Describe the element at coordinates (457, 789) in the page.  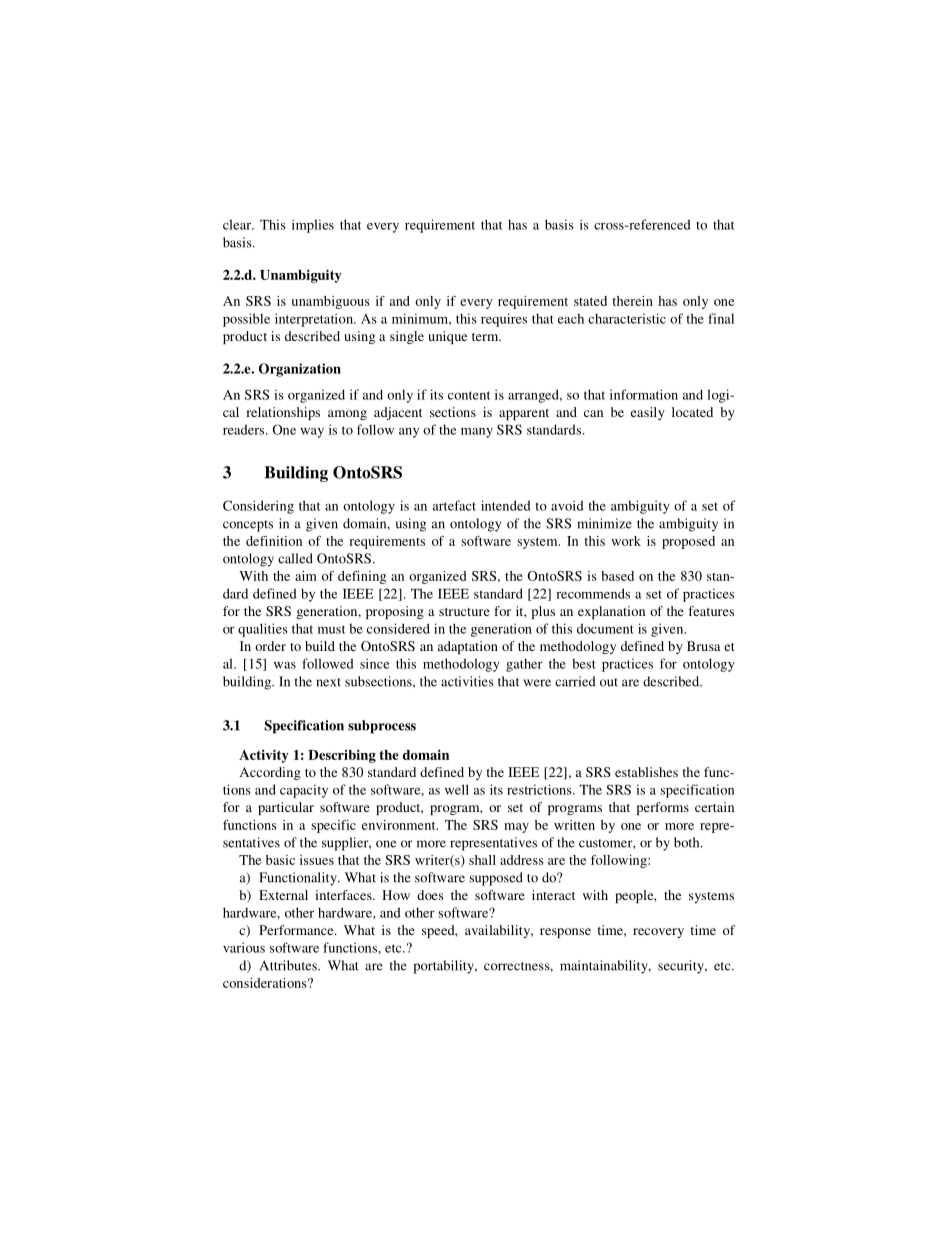
I see `well` at that location.
